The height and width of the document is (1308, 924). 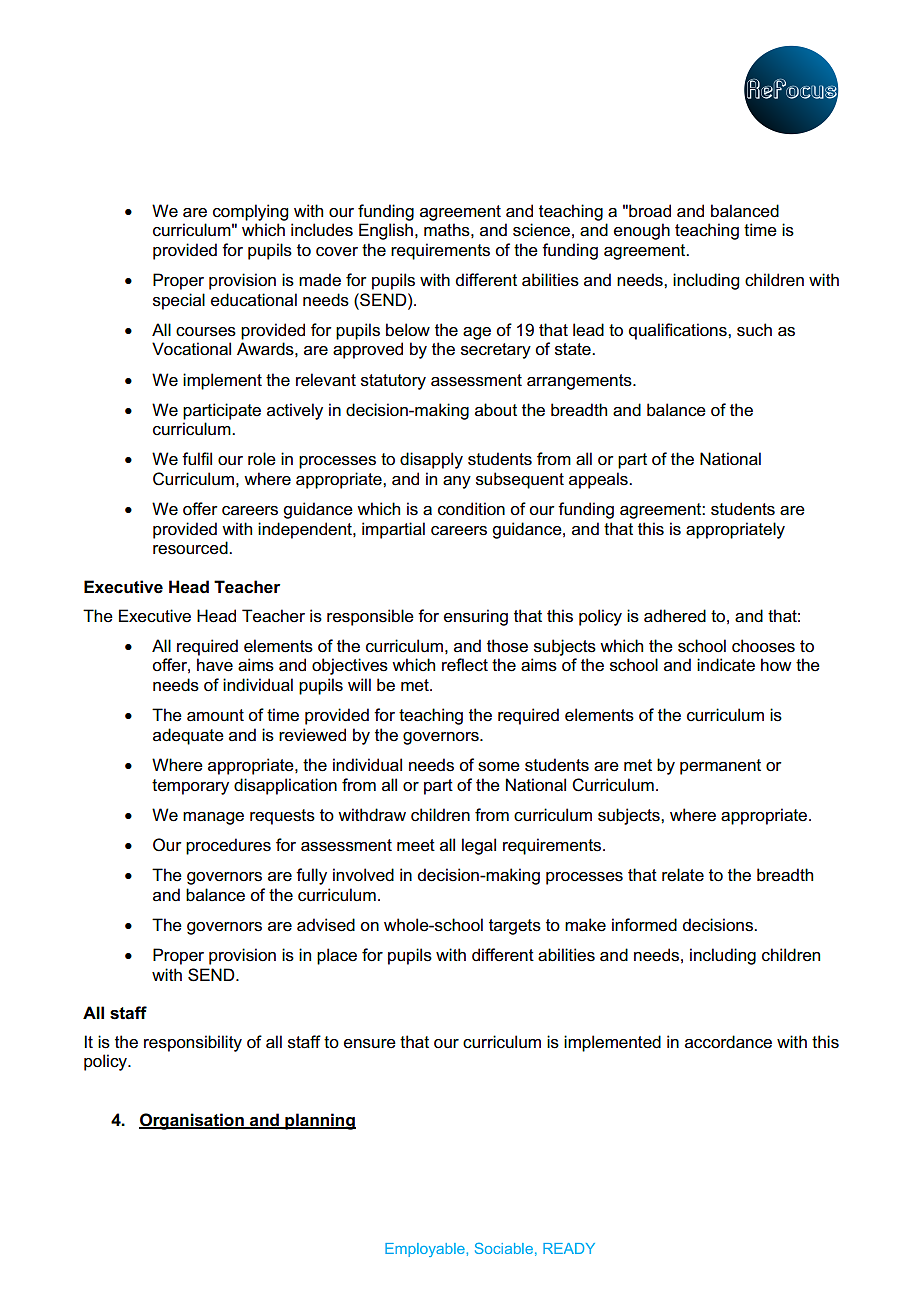 What do you see at coordinates (569, 1248) in the document?
I see `READY` at bounding box center [569, 1248].
